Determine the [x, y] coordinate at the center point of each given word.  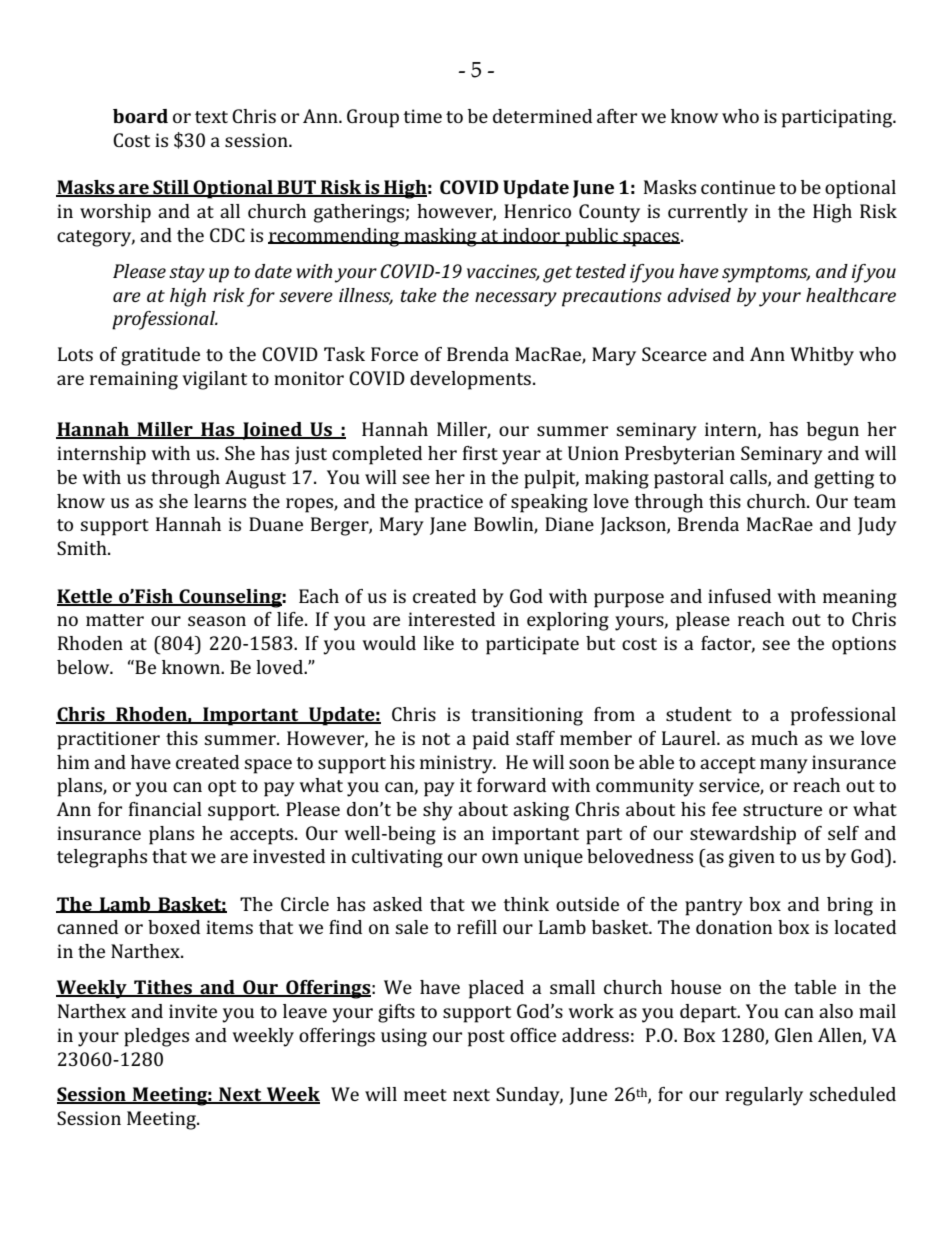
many [784, 766]
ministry [457, 764]
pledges [156, 1037]
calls [749, 478]
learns [220, 501]
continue [738, 187]
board [140, 116]
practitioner [108, 740]
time [422, 116]
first [480, 453]
